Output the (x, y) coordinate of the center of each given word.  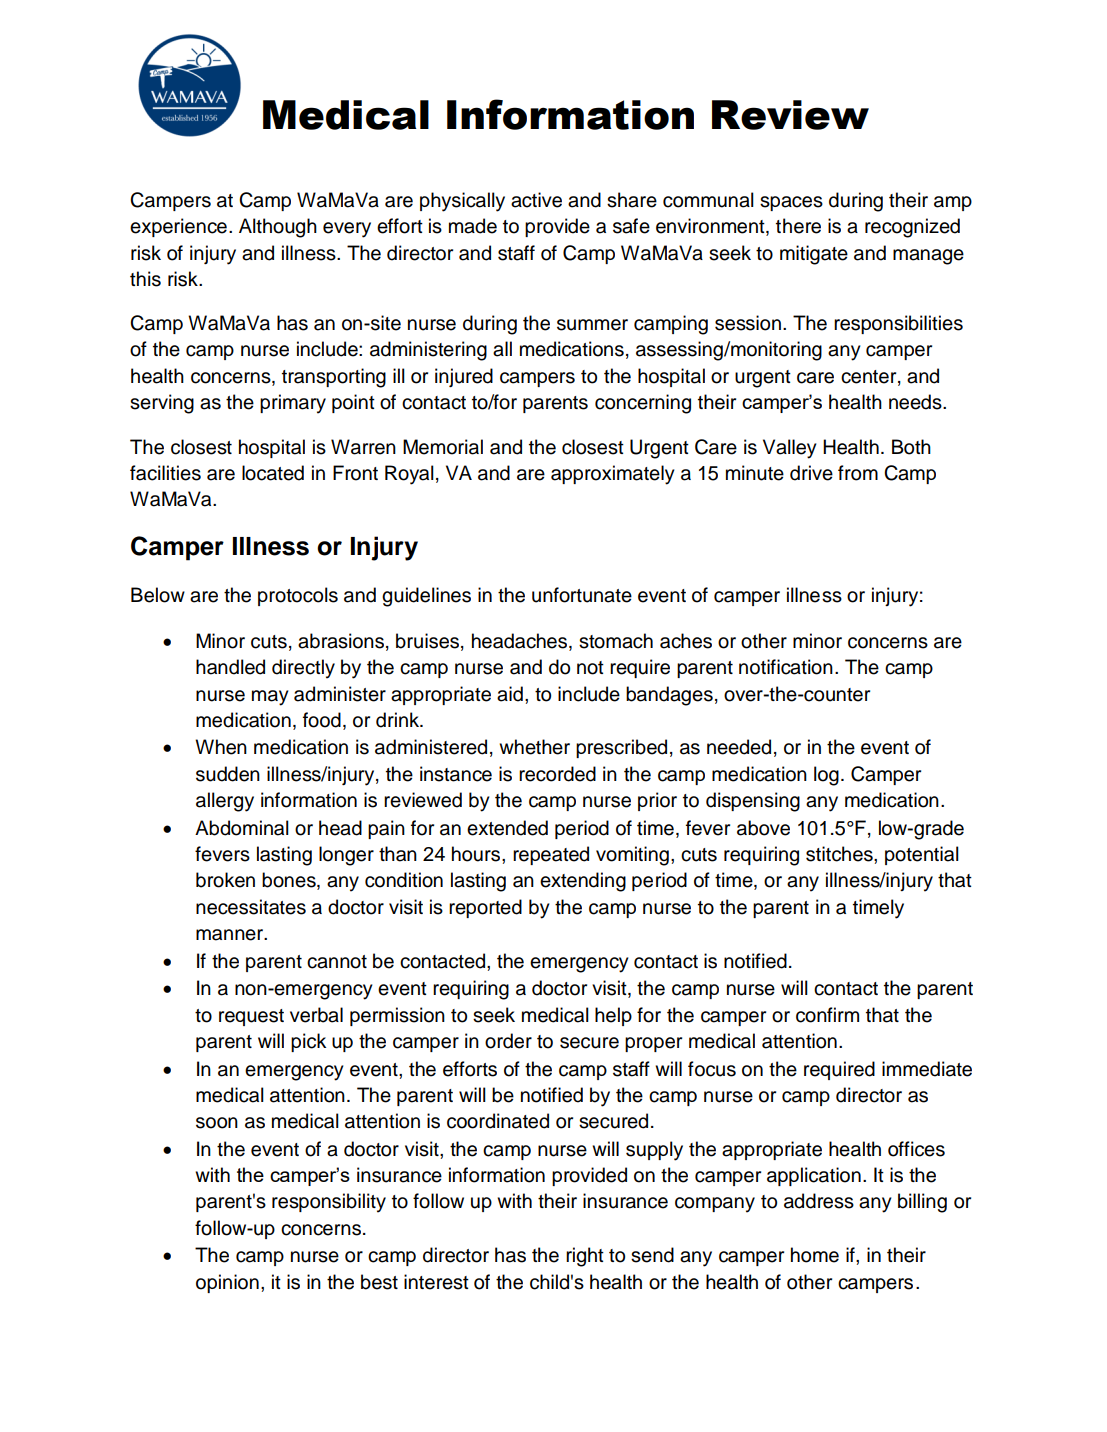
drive (811, 473)
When (221, 747)
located (273, 473)
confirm (827, 1015)
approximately (613, 475)
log (826, 776)
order (508, 1041)
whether (534, 747)
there (798, 226)
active (536, 200)
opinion (227, 1283)
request (251, 1017)
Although (278, 228)
